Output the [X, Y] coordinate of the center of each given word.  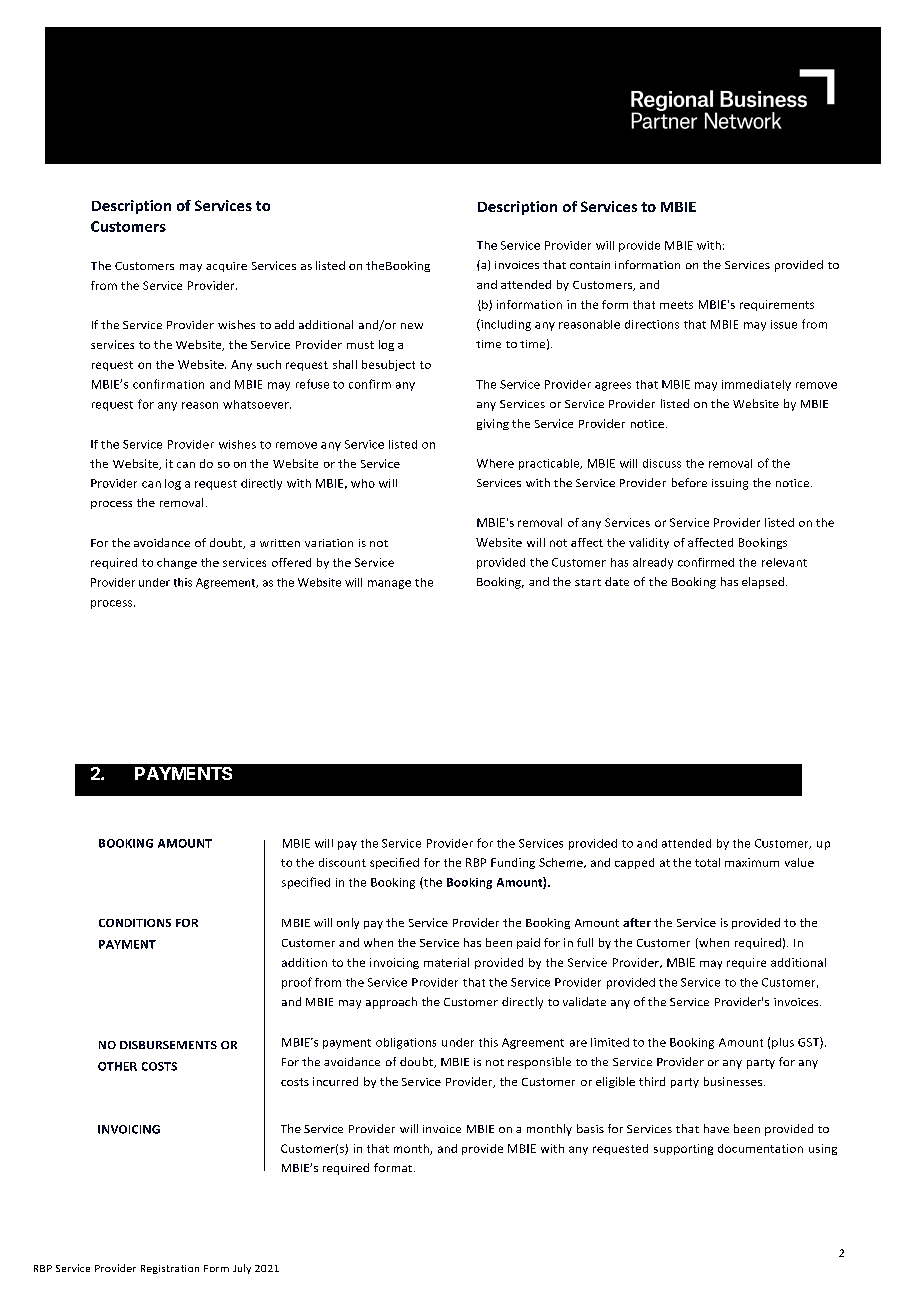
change [177, 563]
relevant [784, 562]
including [505, 325]
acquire [226, 267]
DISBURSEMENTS [168, 1045]
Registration [170, 1269]
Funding [513, 863]
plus [783, 1043]
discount [342, 862]
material [446, 962]
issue [784, 324]
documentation [760, 1148]
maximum [752, 862]
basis [590, 1128]
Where [495, 463]
